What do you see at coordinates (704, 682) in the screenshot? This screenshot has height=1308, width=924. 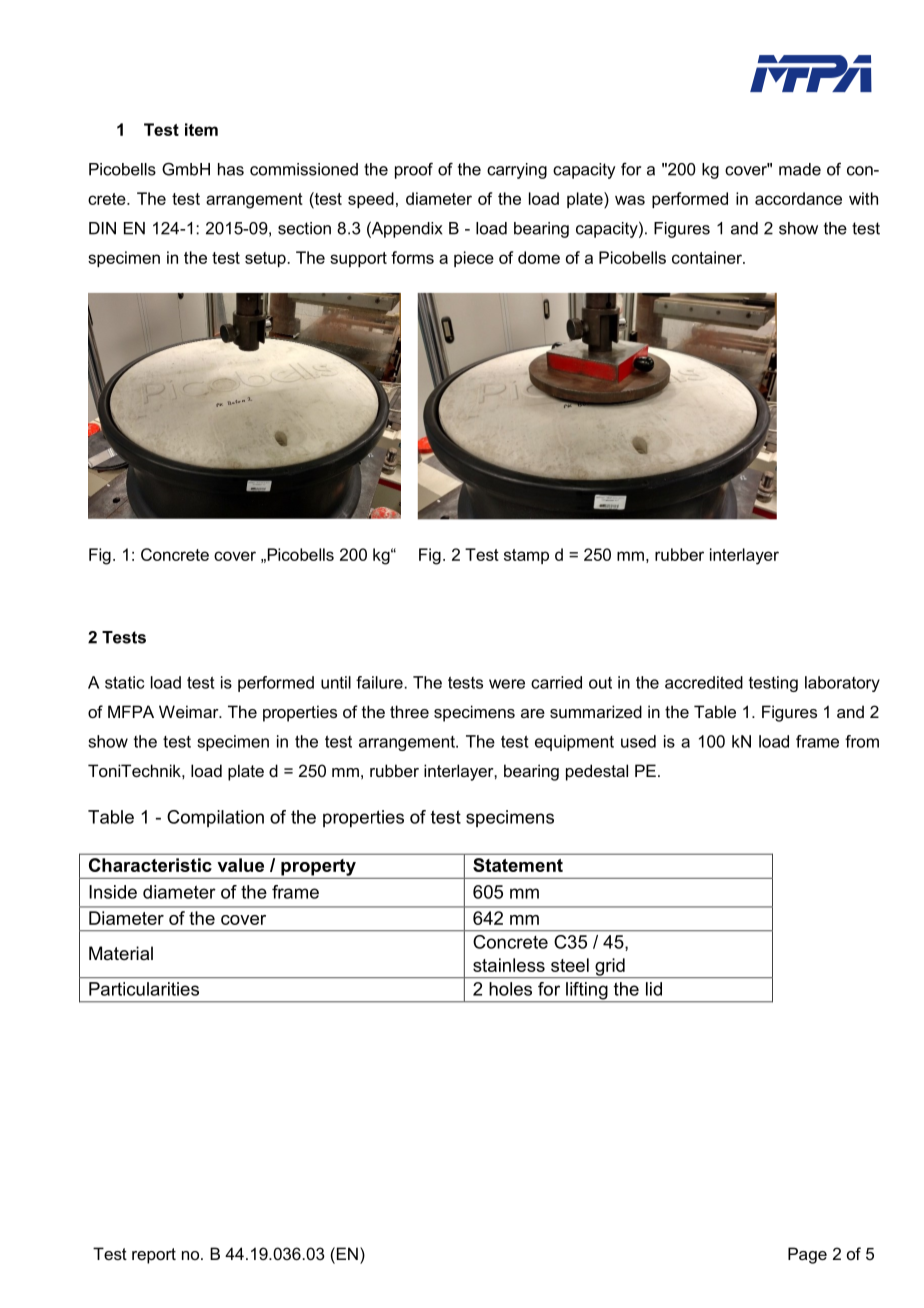 I see `accredited` at bounding box center [704, 682].
